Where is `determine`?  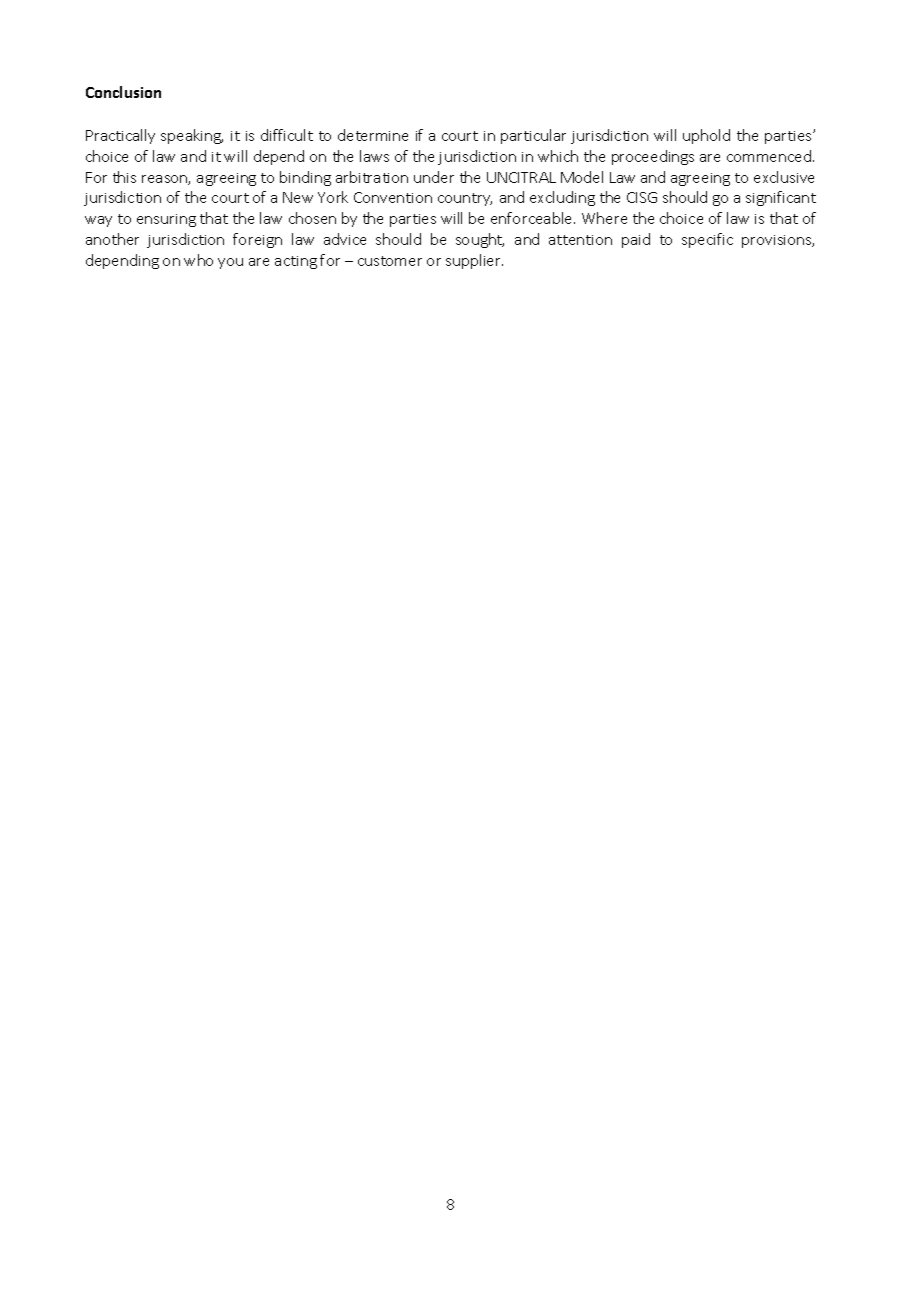
determine is located at coordinates (373, 135).
